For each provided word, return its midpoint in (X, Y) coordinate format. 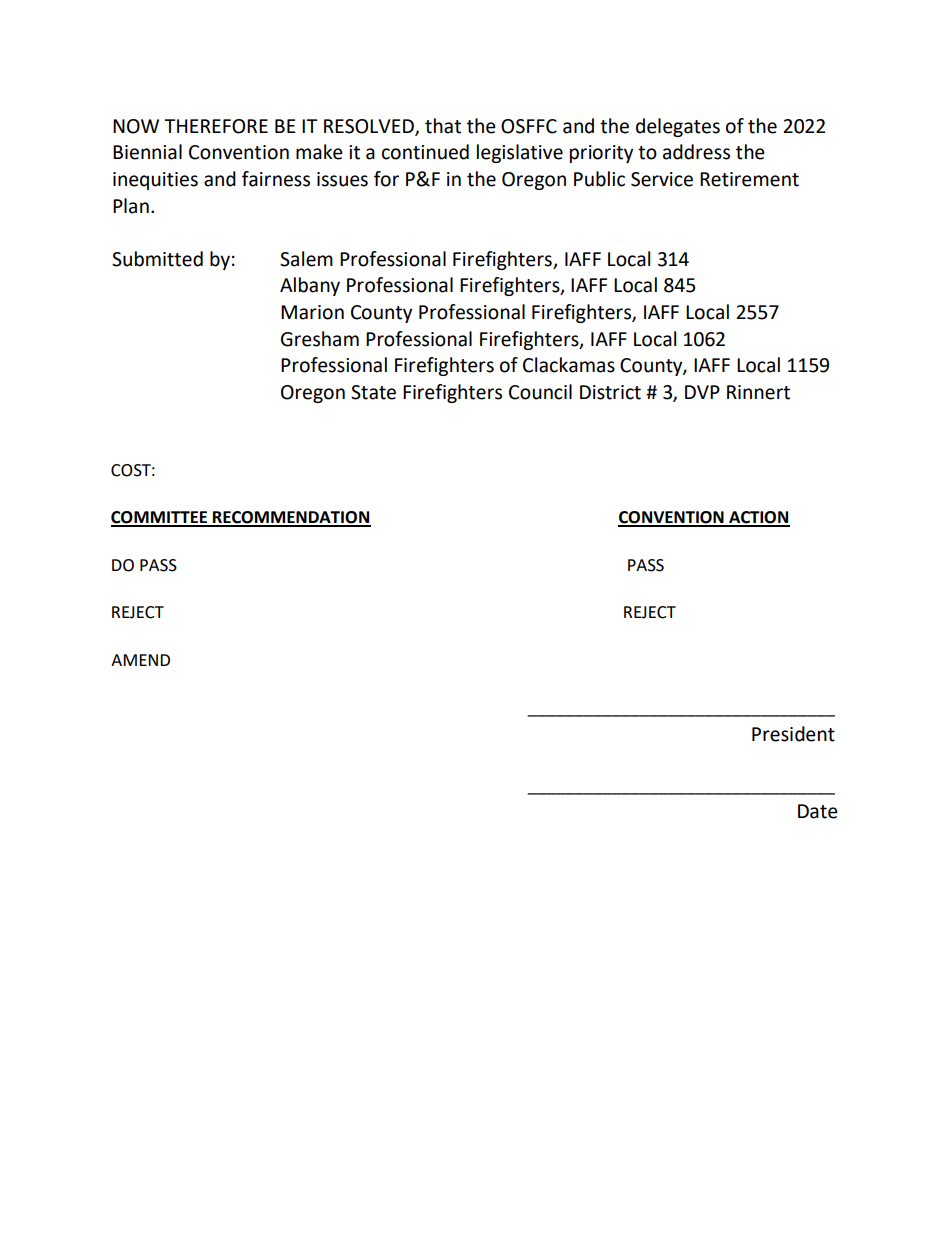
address (696, 152)
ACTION (758, 518)
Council (540, 392)
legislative (520, 153)
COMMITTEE (160, 518)
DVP (702, 392)
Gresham (320, 339)
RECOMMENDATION (291, 518)
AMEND (140, 660)
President (793, 734)
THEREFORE (216, 126)
